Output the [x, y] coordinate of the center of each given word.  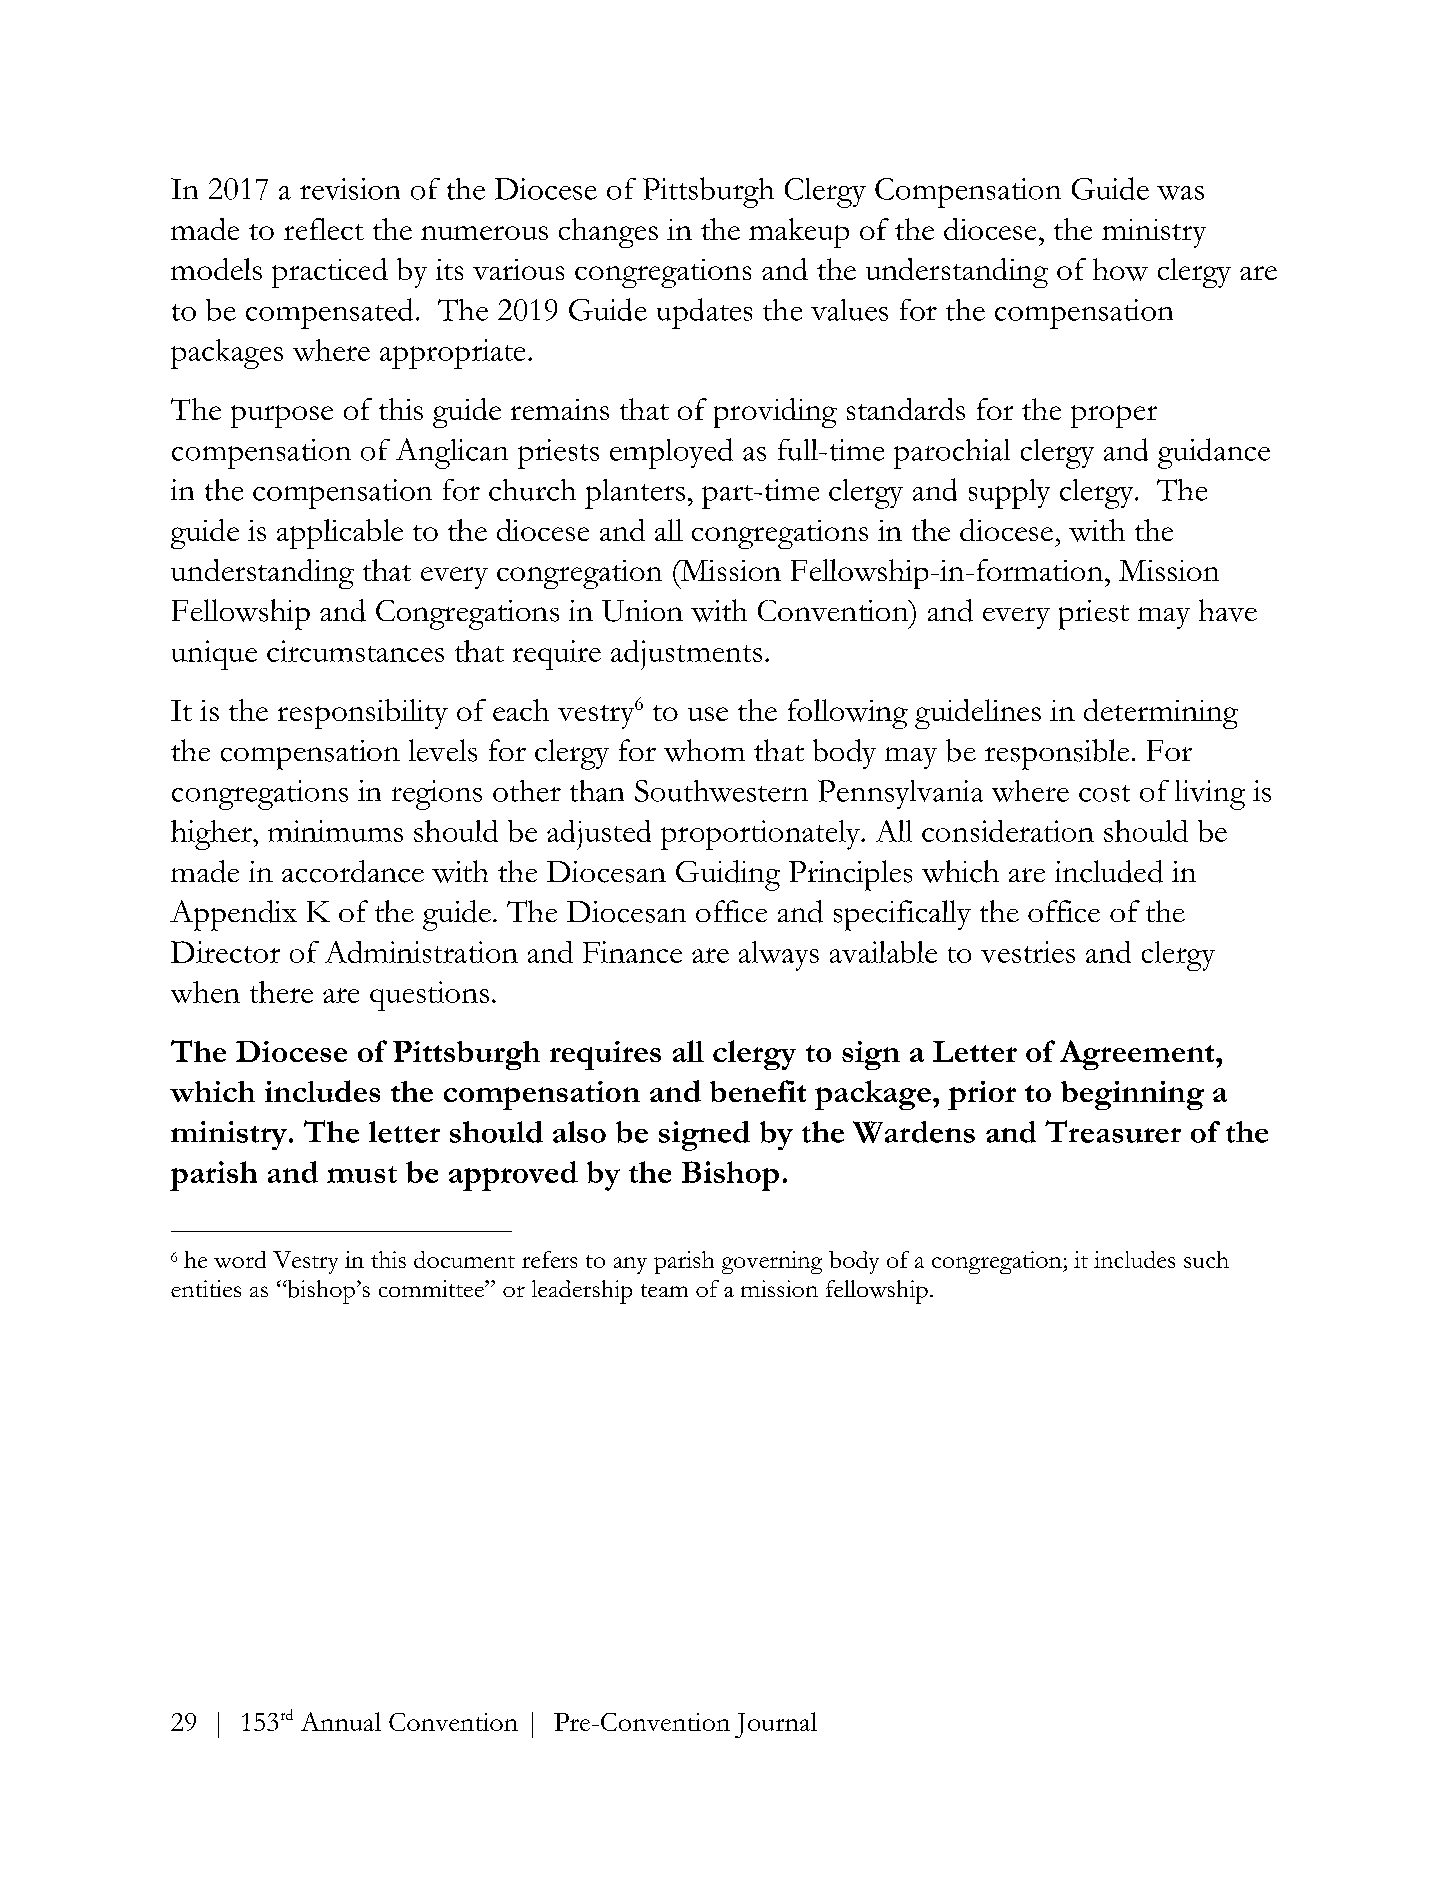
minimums [335, 831]
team [664, 1290]
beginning [1132, 1095]
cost [1104, 793]
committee [432, 1288]
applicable [340, 534]
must [362, 1174]
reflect [324, 229]
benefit [758, 1091]
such [1206, 1259]
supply [1009, 494]
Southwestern [721, 791]
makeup [799, 233]
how [1120, 269]
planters [635, 494]
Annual [341, 1721]
